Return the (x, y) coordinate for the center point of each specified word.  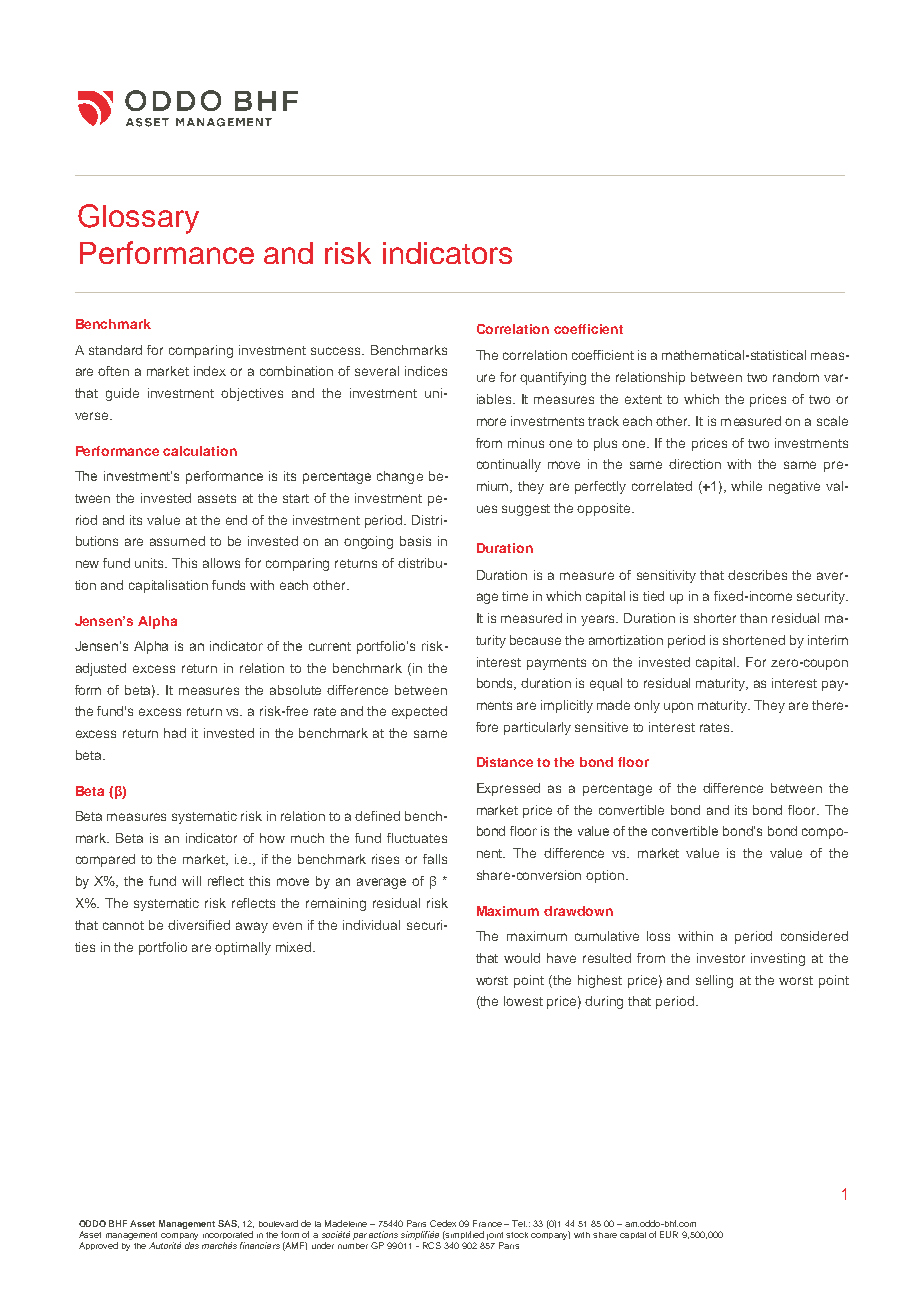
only (647, 706)
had (175, 733)
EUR (669, 1234)
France (487, 1223)
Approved (98, 1246)
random (796, 377)
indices (426, 371)
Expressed (508, 789)
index (210, 371)
